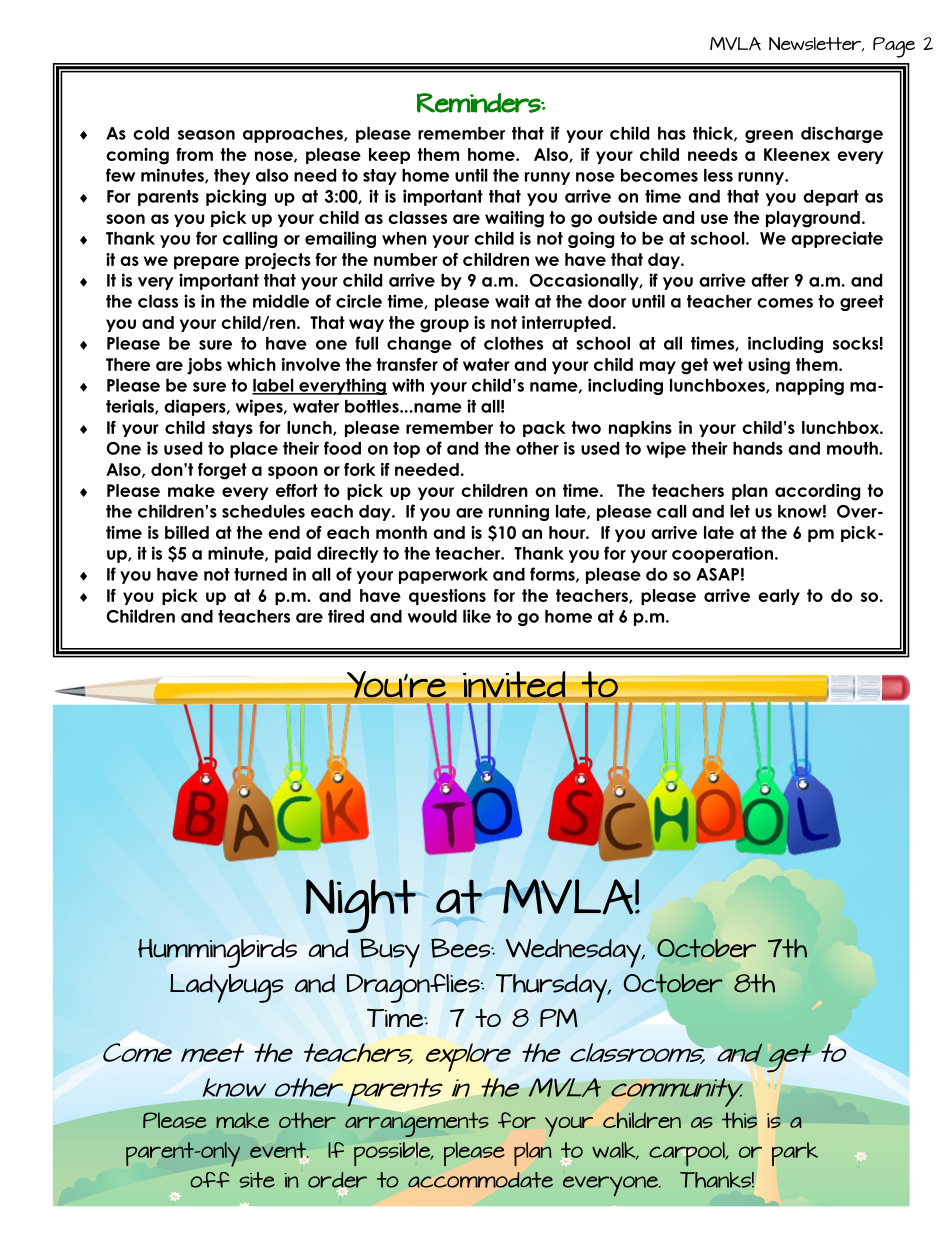 The height and width of the document is (1233, 952). What do you see at coordinates (389, 156) in the document?
I see `keep` at bounding box center [389, 156].
